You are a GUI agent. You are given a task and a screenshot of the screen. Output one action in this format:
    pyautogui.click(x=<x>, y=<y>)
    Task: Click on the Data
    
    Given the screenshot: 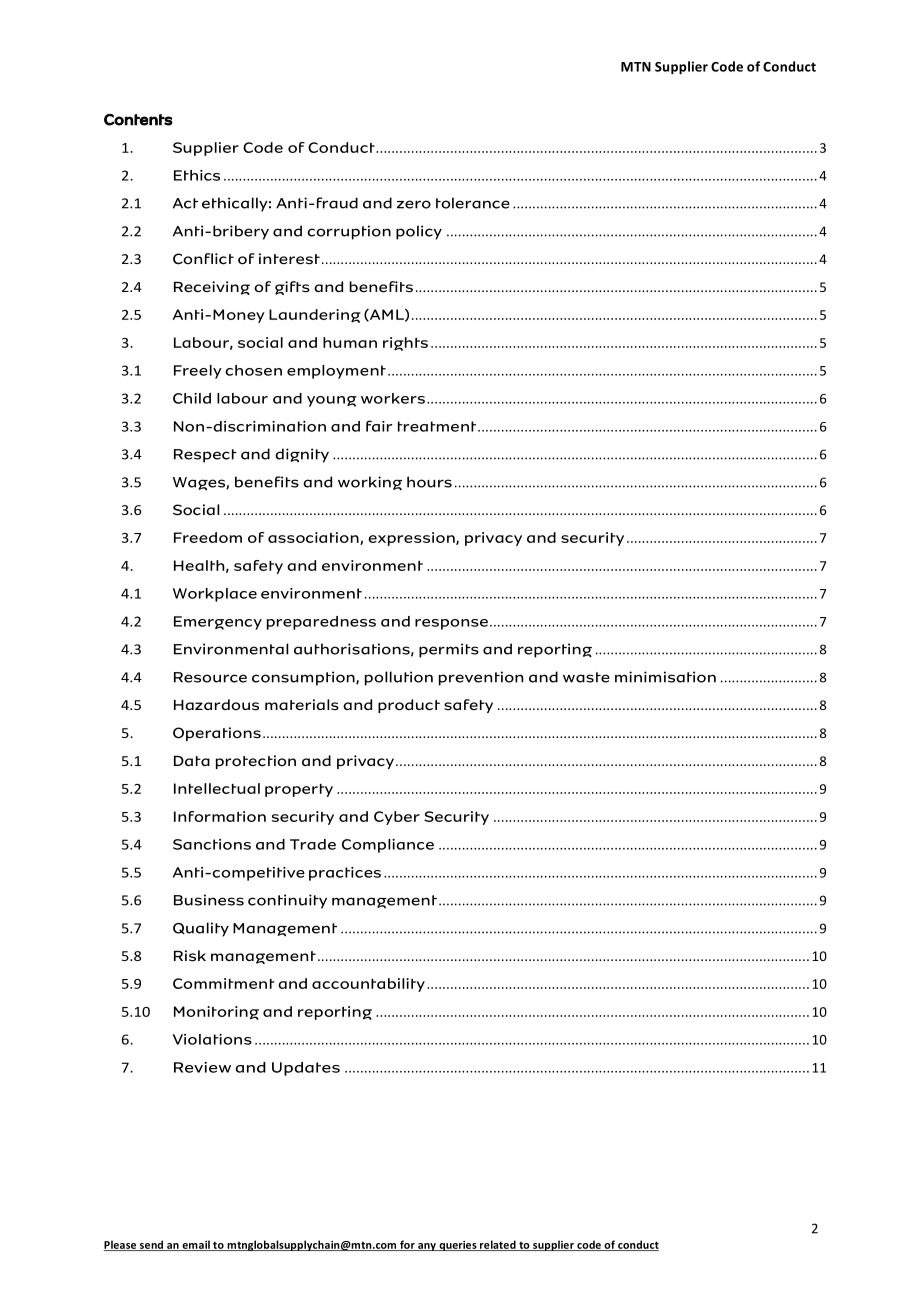 What is the action you would take?
    pyautogui.click(x=192, y=761)
